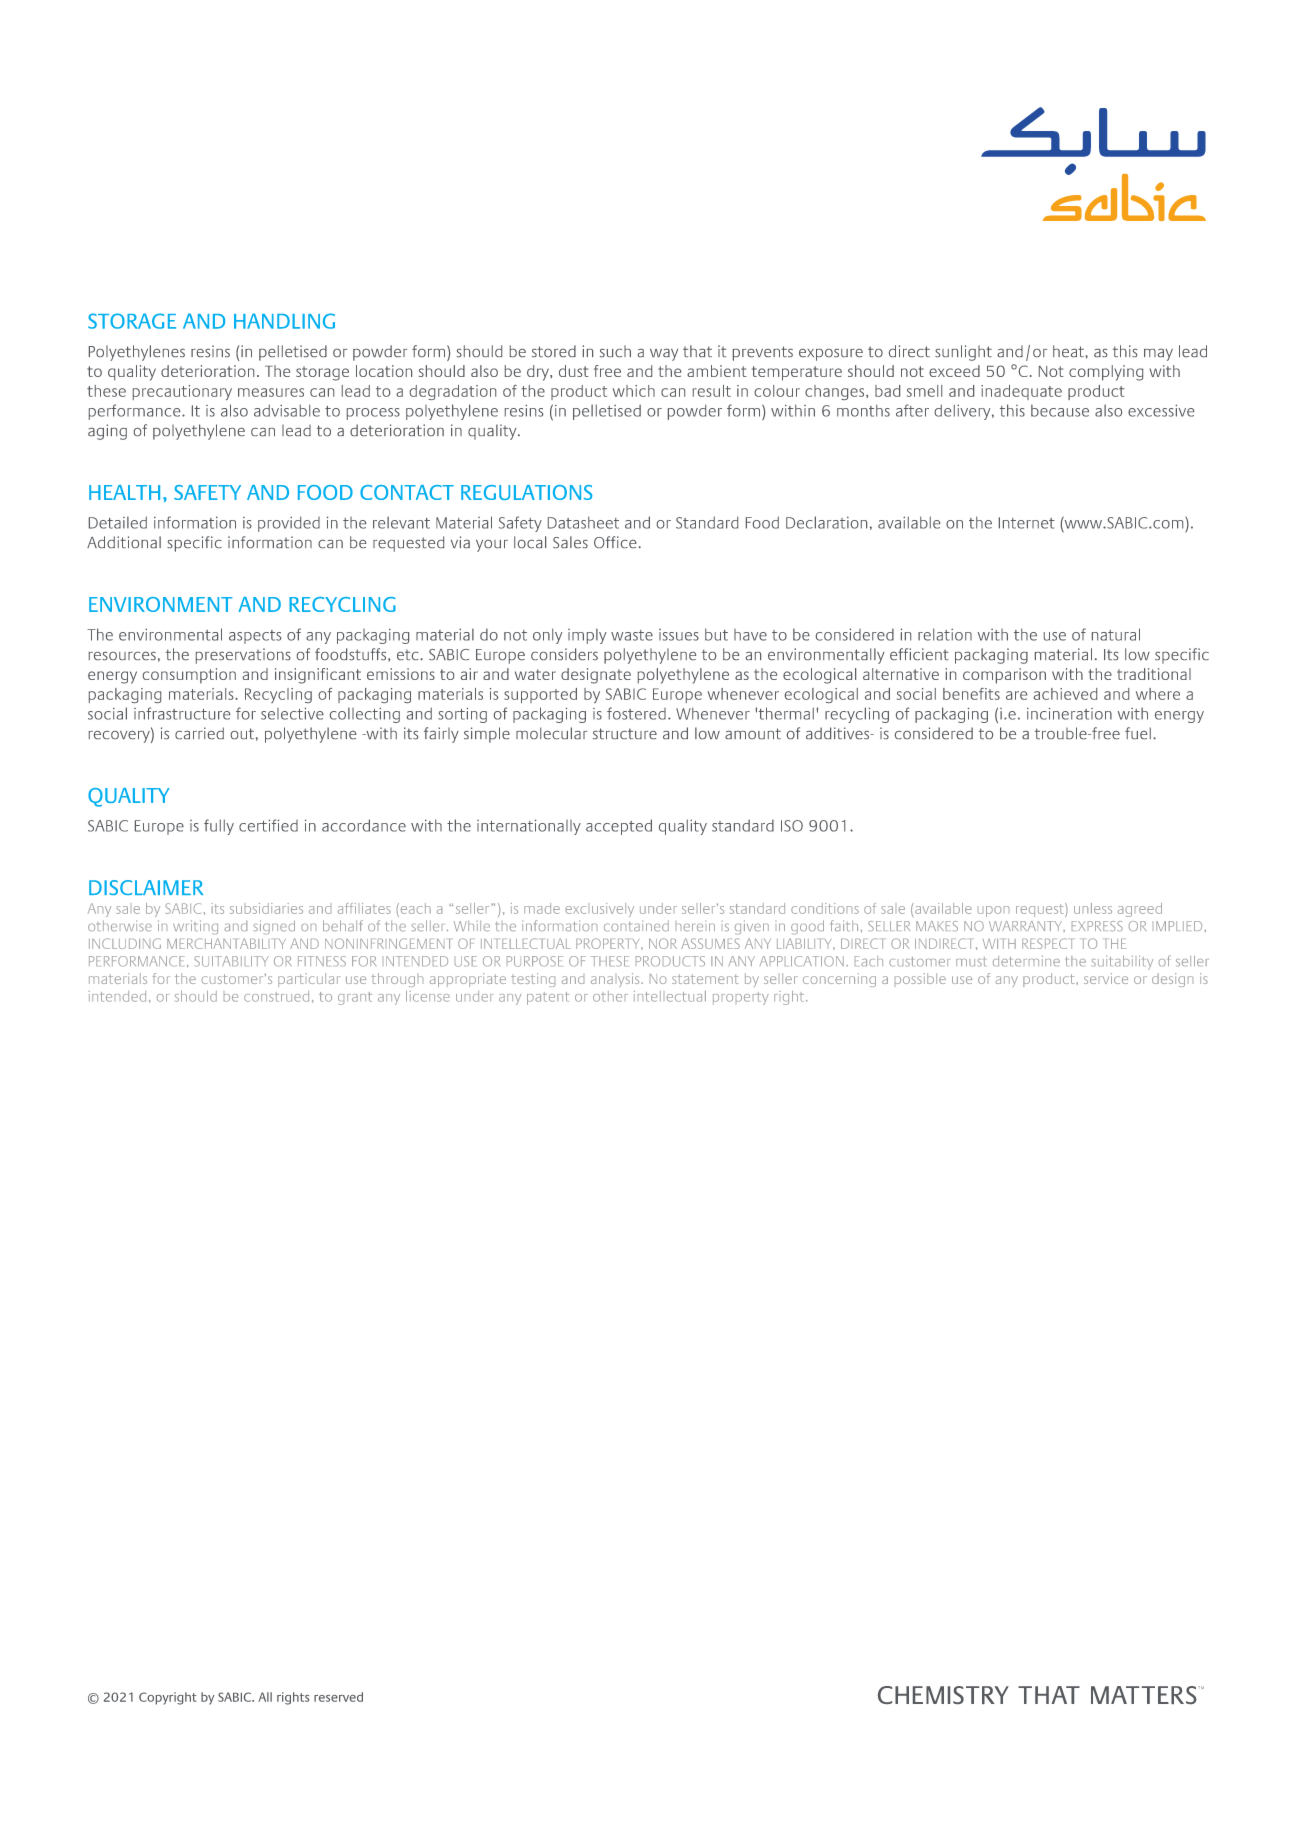 This page has width=1299, height=1838. I want to click on measures, so click(271, 392).
